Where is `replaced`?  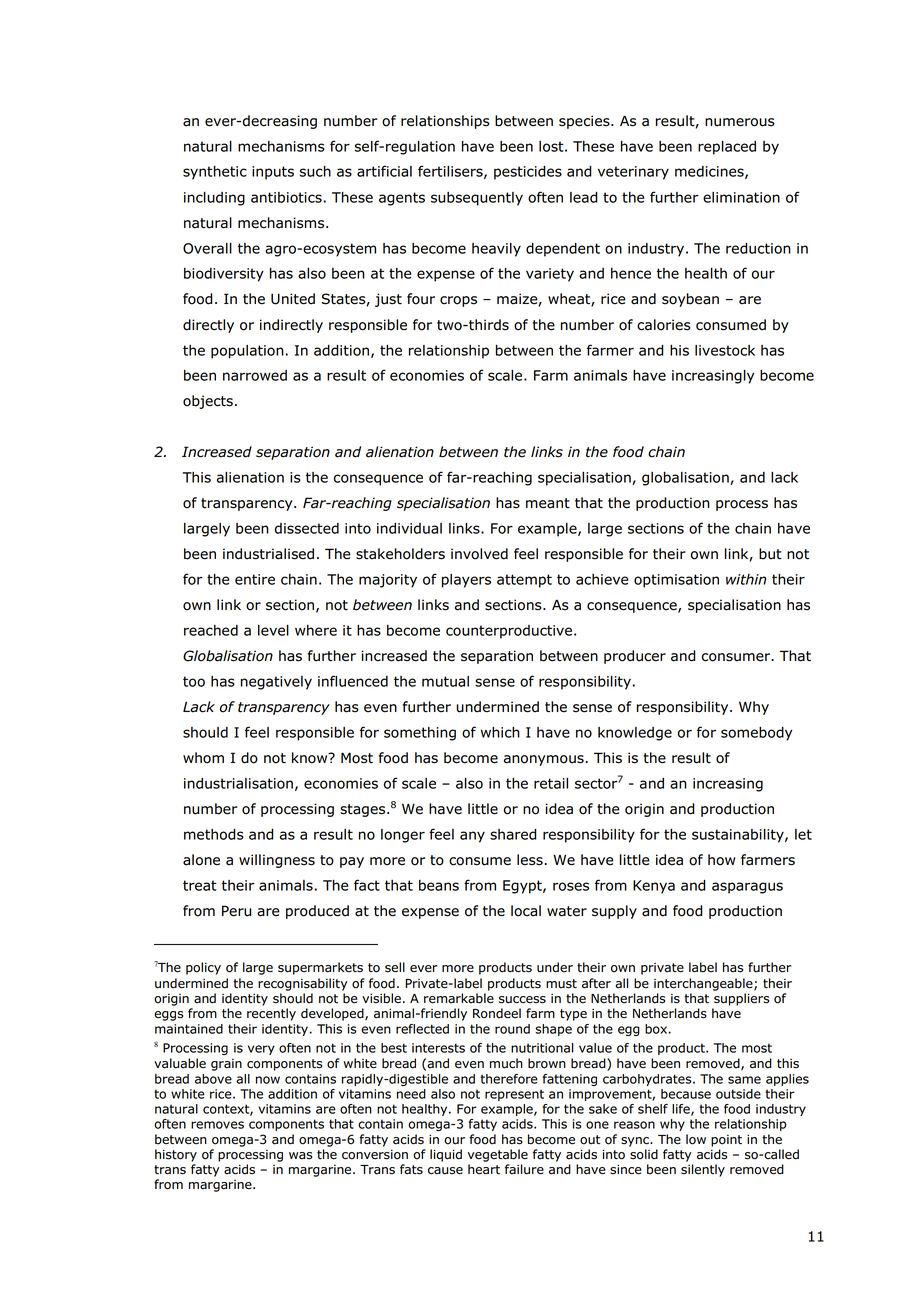 replaced is located at coordinates (727, 148).
